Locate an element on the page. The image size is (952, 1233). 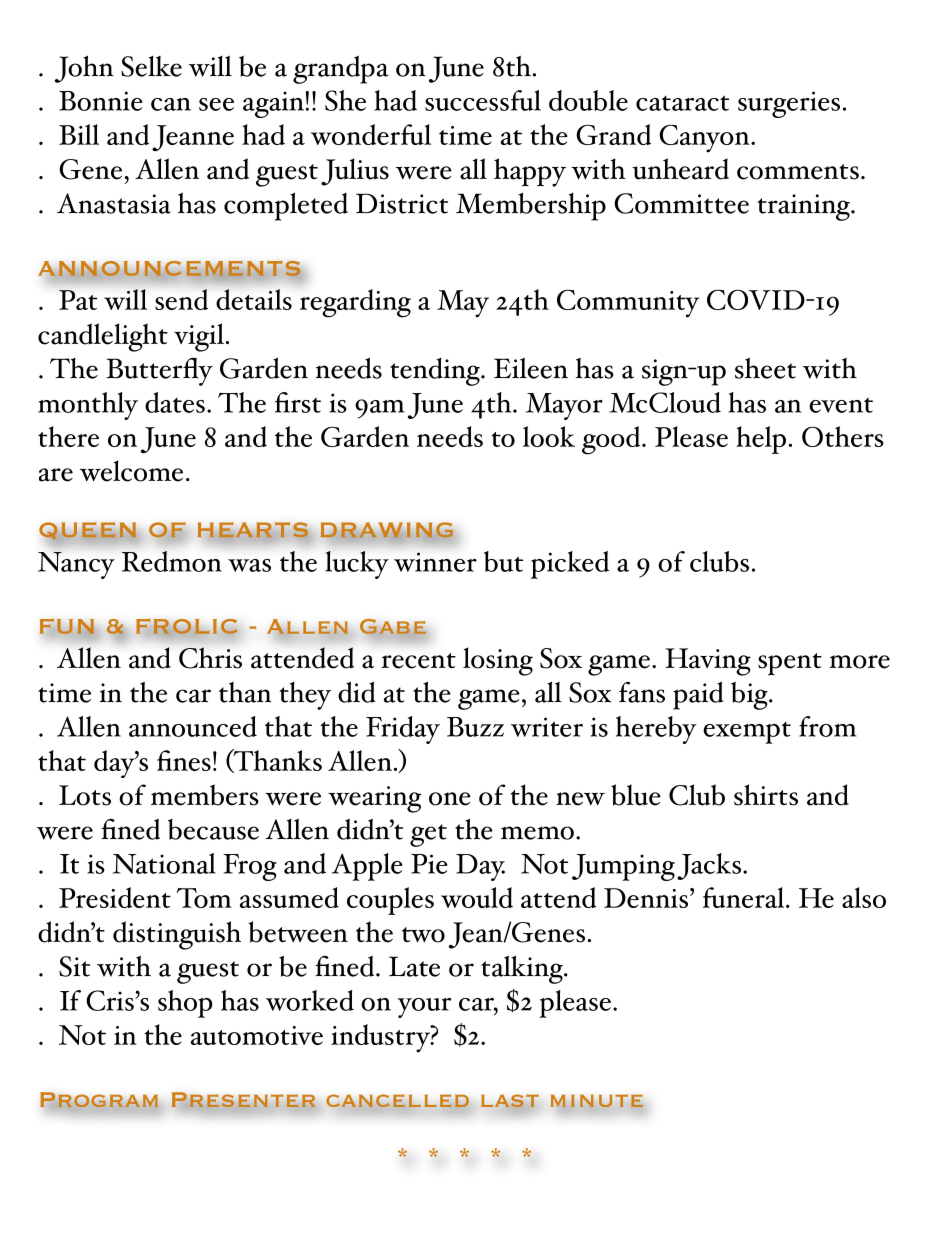
Buzz is located at coordinates (475, 727).
